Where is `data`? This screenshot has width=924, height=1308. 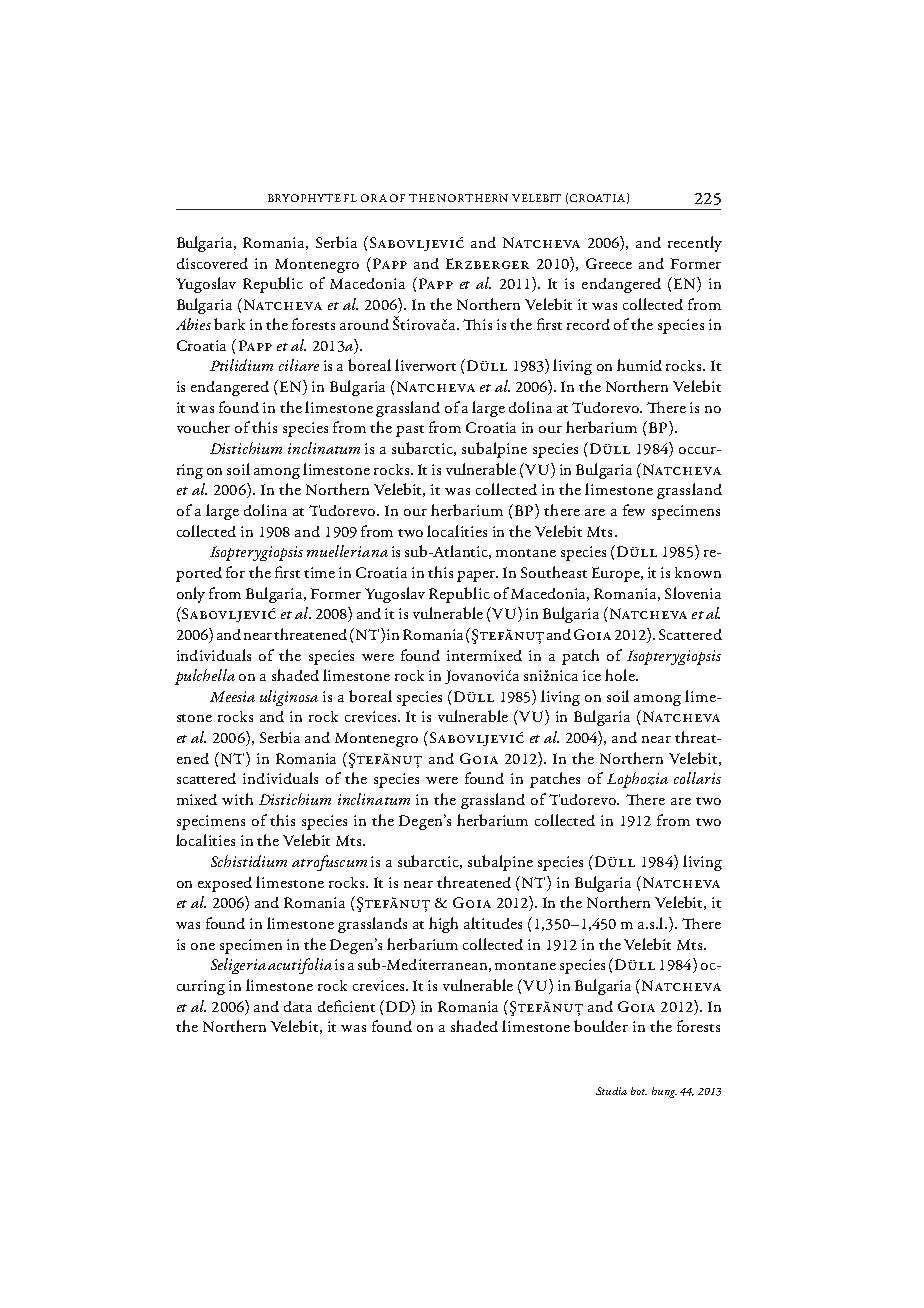
data is located at coordinates (298, 1006).
